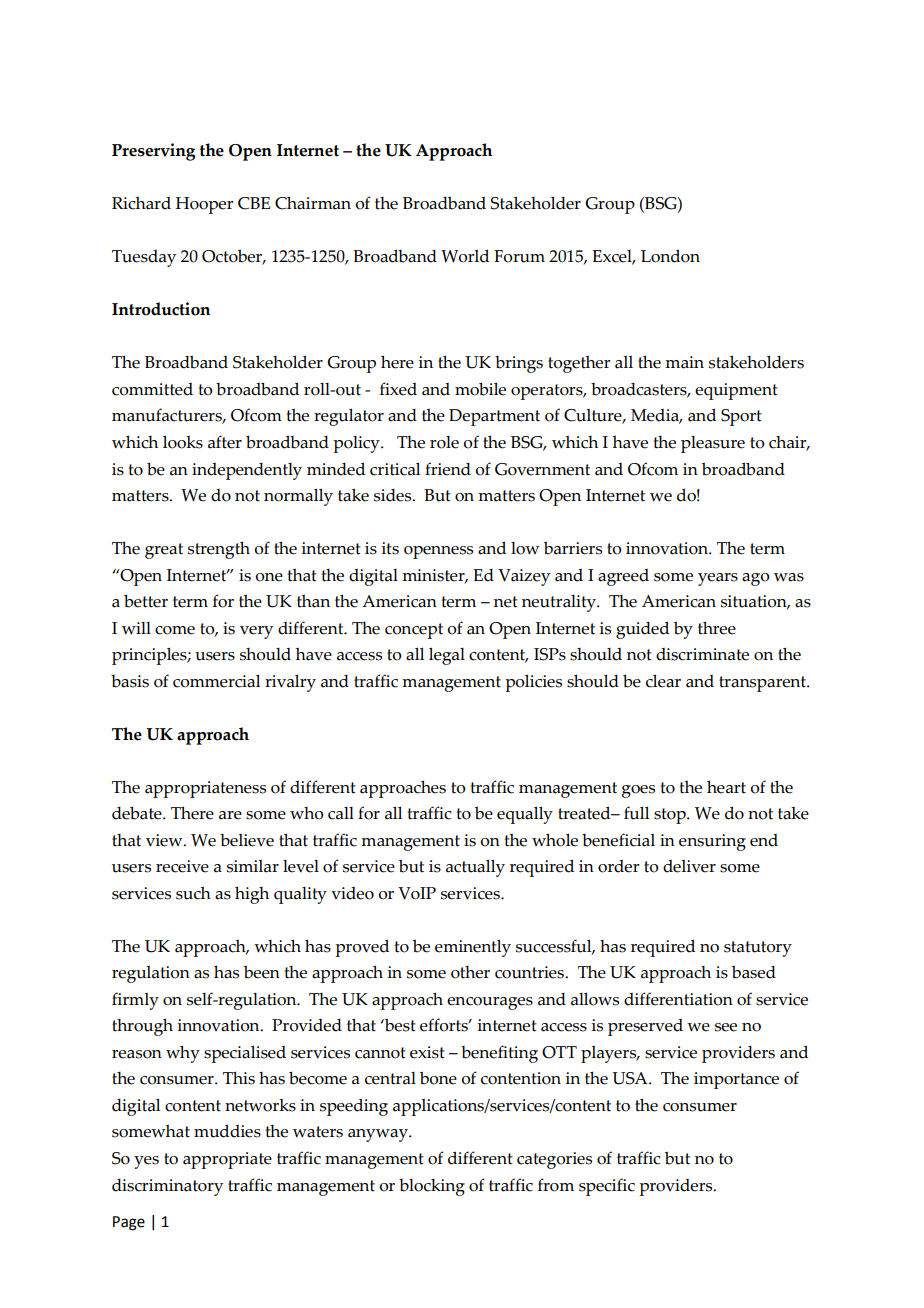 This image has height=1308, width=924. I want to click on Hooper, so click(204, 205).
